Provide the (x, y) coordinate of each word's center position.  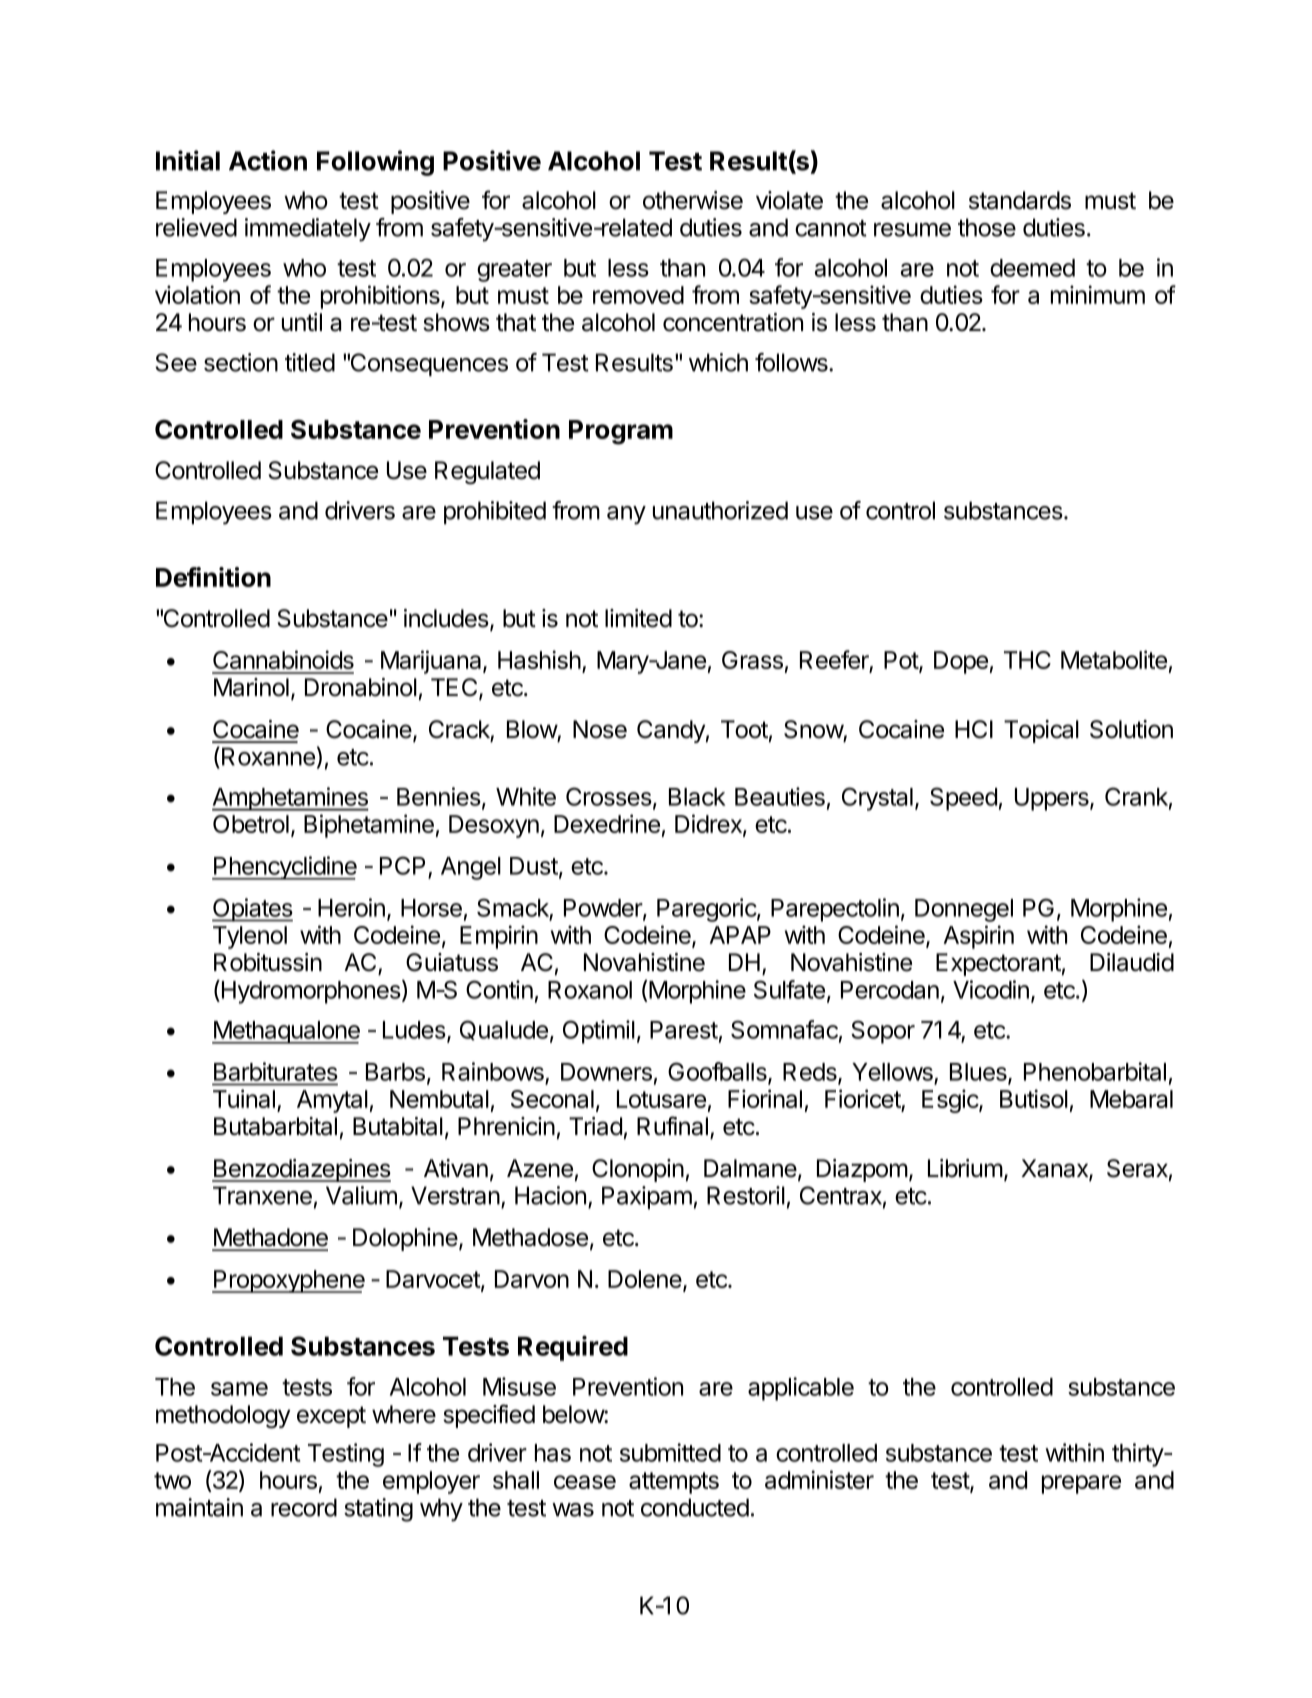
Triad (595, 1126)
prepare (1081, 1484)
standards (1020, 200)
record (304, 1507)
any (626, 515)
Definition (213, 577)
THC (1027, 660)
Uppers (1053, 799)
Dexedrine (607, 823)
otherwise (693, 200)
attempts (674, 1483)
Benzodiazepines (301, 1170)
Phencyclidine (284, 868)
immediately (308, 230)
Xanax (1055, 1169)
